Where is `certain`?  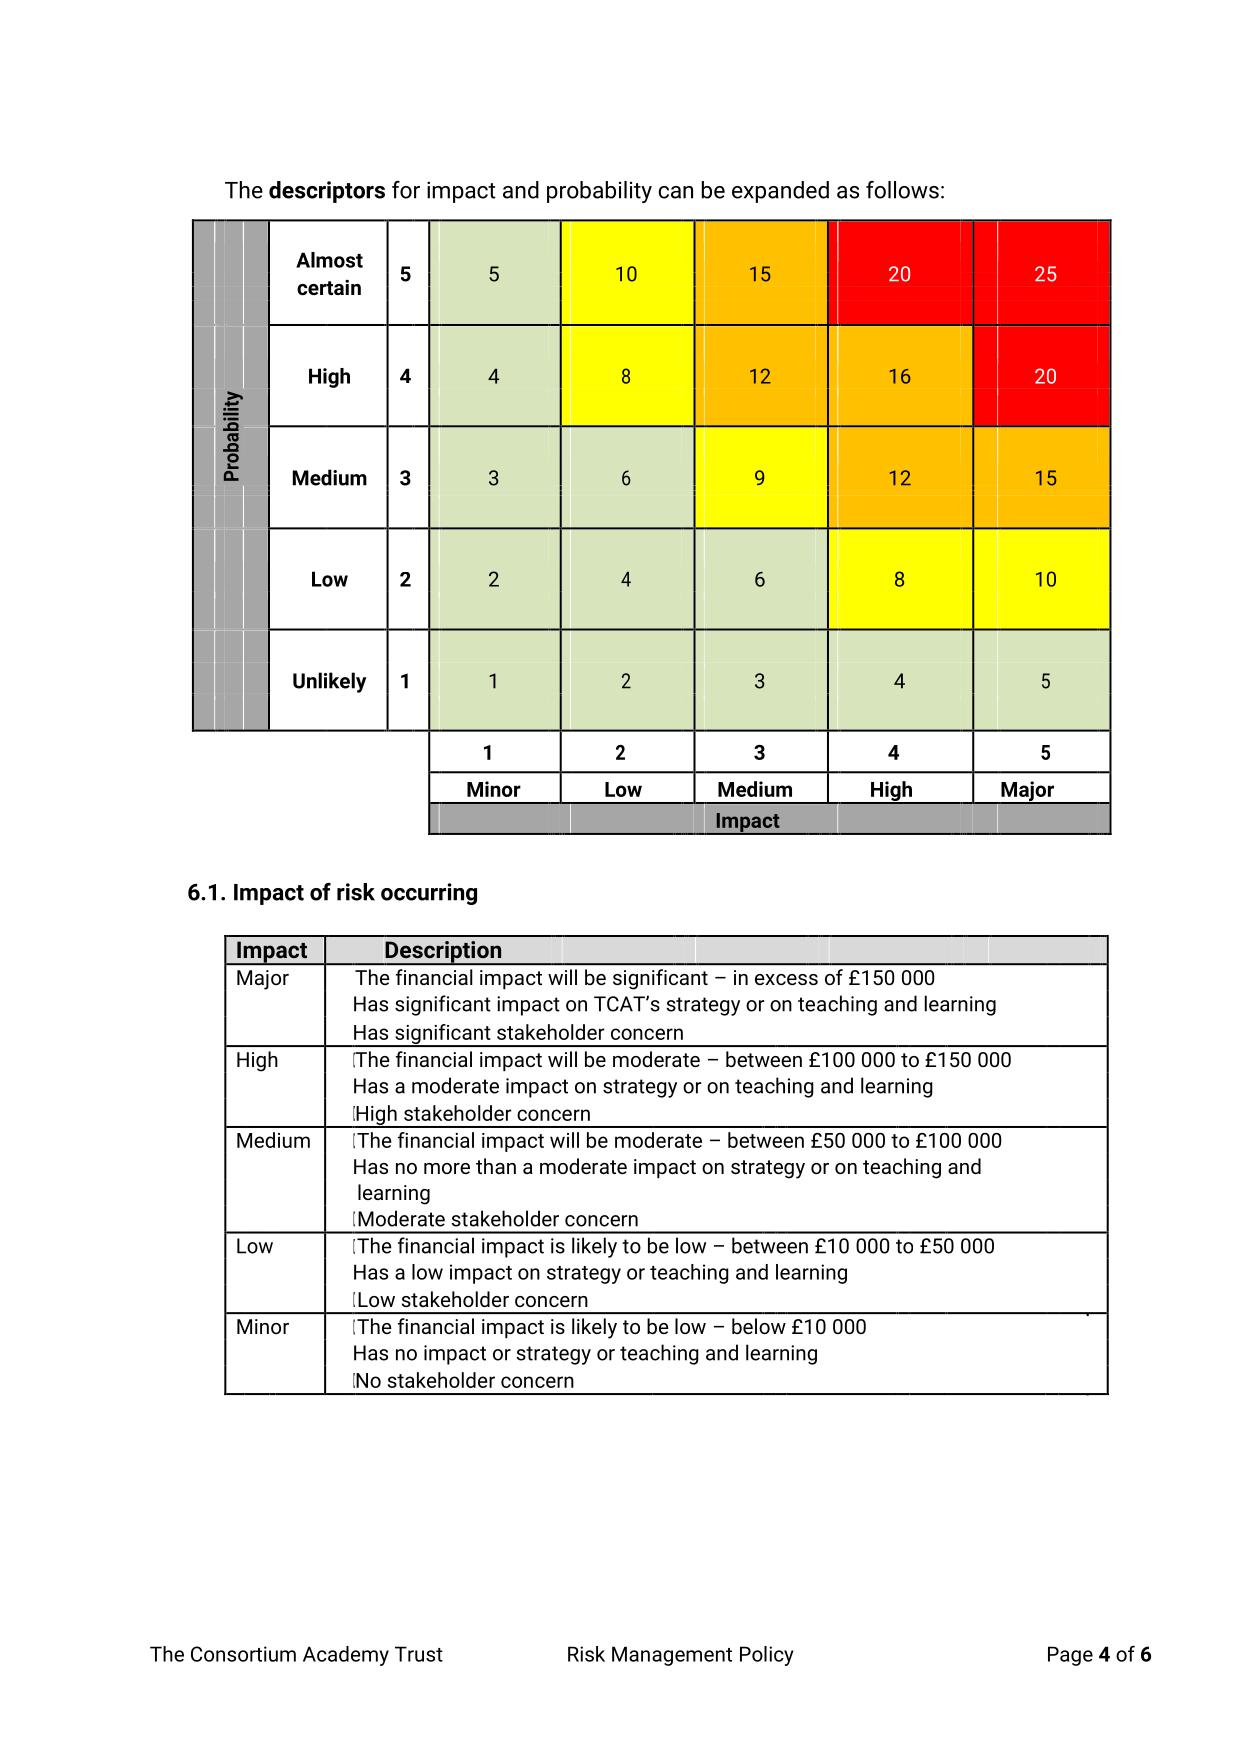 certain is located at coordinates (329, 287).
